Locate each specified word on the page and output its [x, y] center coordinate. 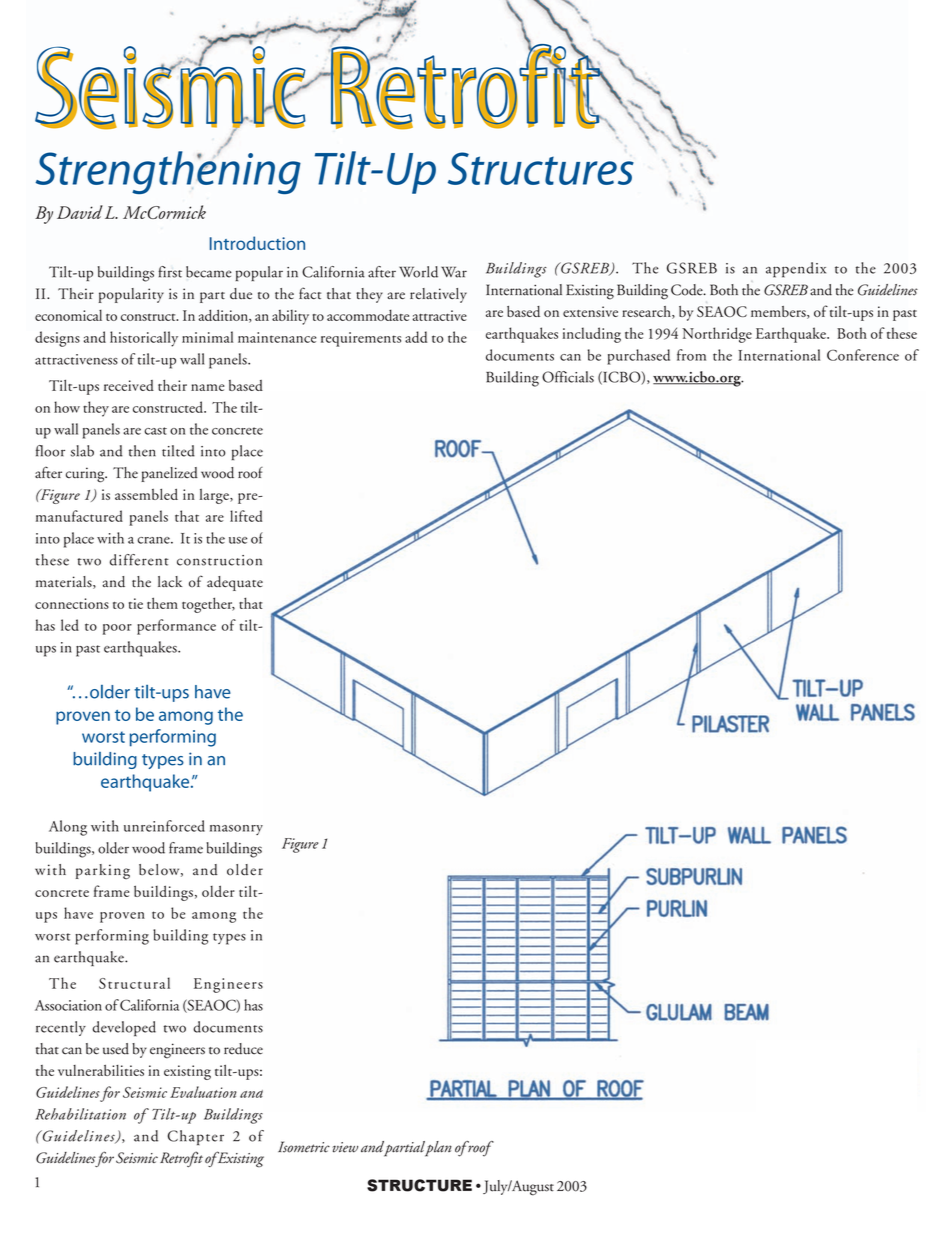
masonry [236, 830]
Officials [568, 377]
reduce [243, 1049]
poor [117, 629]
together [208, 605]
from [691, 355]
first [170, 272]
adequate [235, 583]
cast [155, 431]
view [345, 1147]
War [454, 272]
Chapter [196, 1137]
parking [103, 871]
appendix [796, 270]
